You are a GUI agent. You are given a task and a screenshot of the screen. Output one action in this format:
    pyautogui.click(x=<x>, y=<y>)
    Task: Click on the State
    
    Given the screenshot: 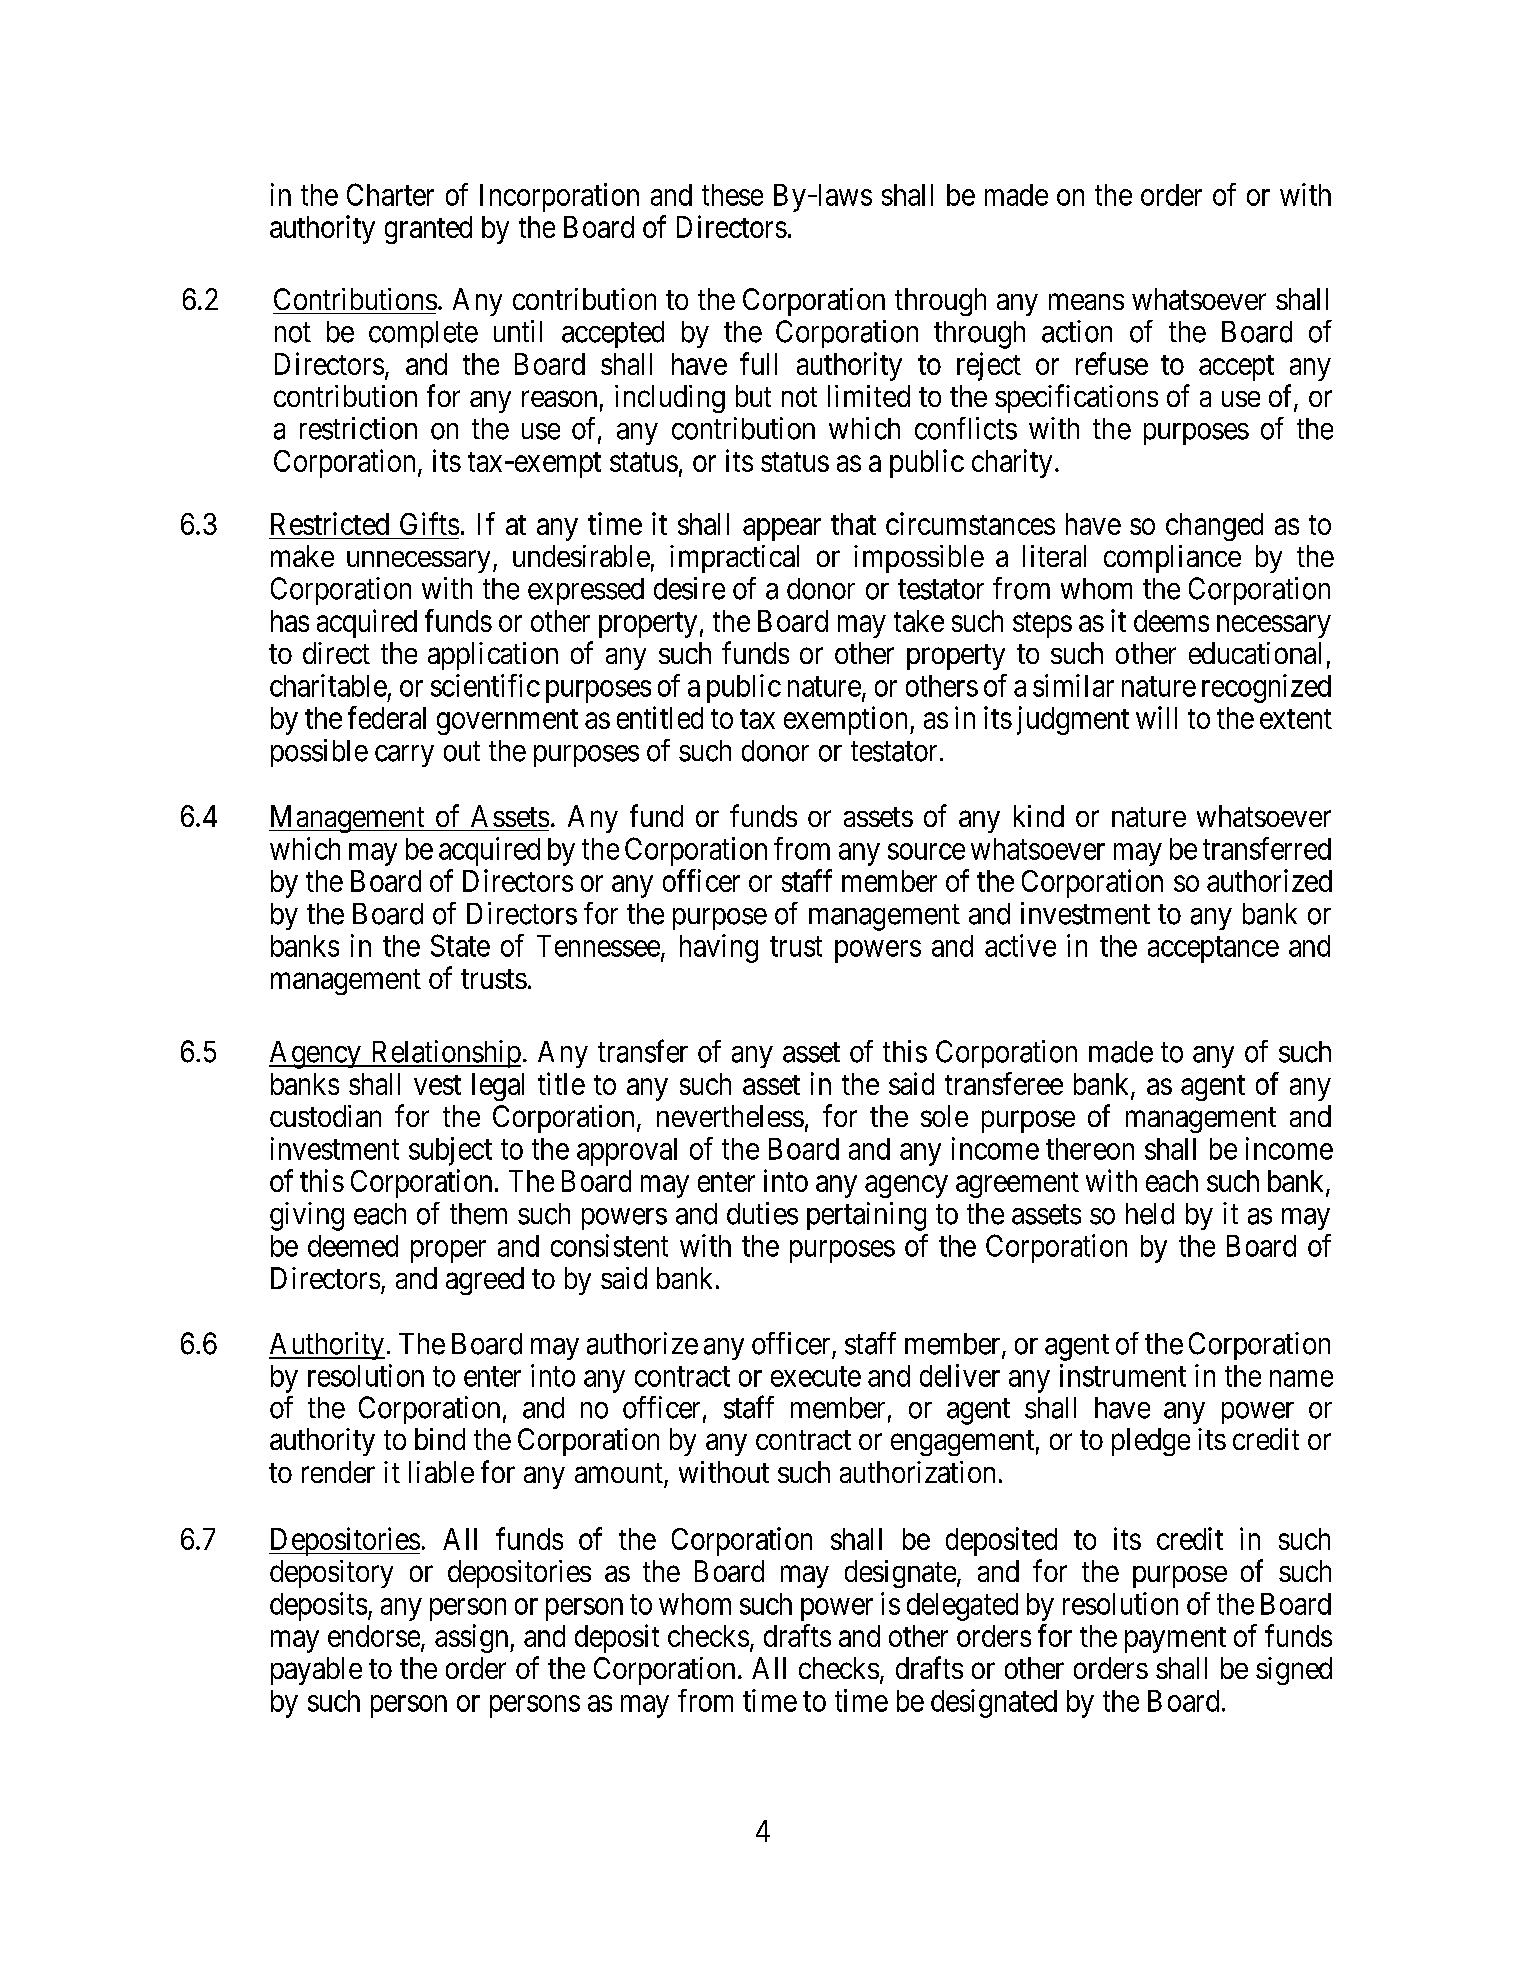 What is the action you would take?
    pyautogui.click(x=460, y=945)
